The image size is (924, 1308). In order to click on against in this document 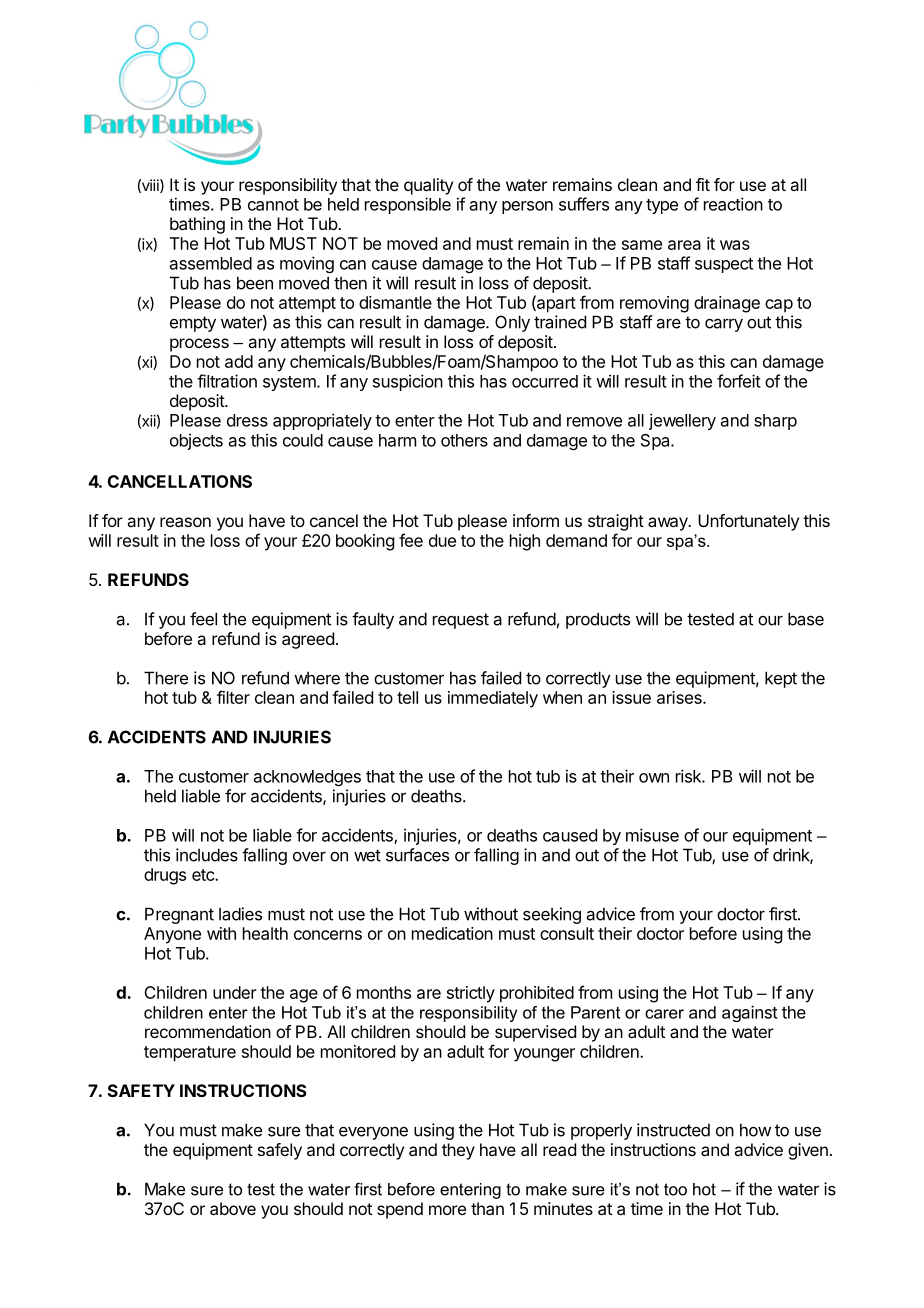, I will do `click(750, 1013)`.
